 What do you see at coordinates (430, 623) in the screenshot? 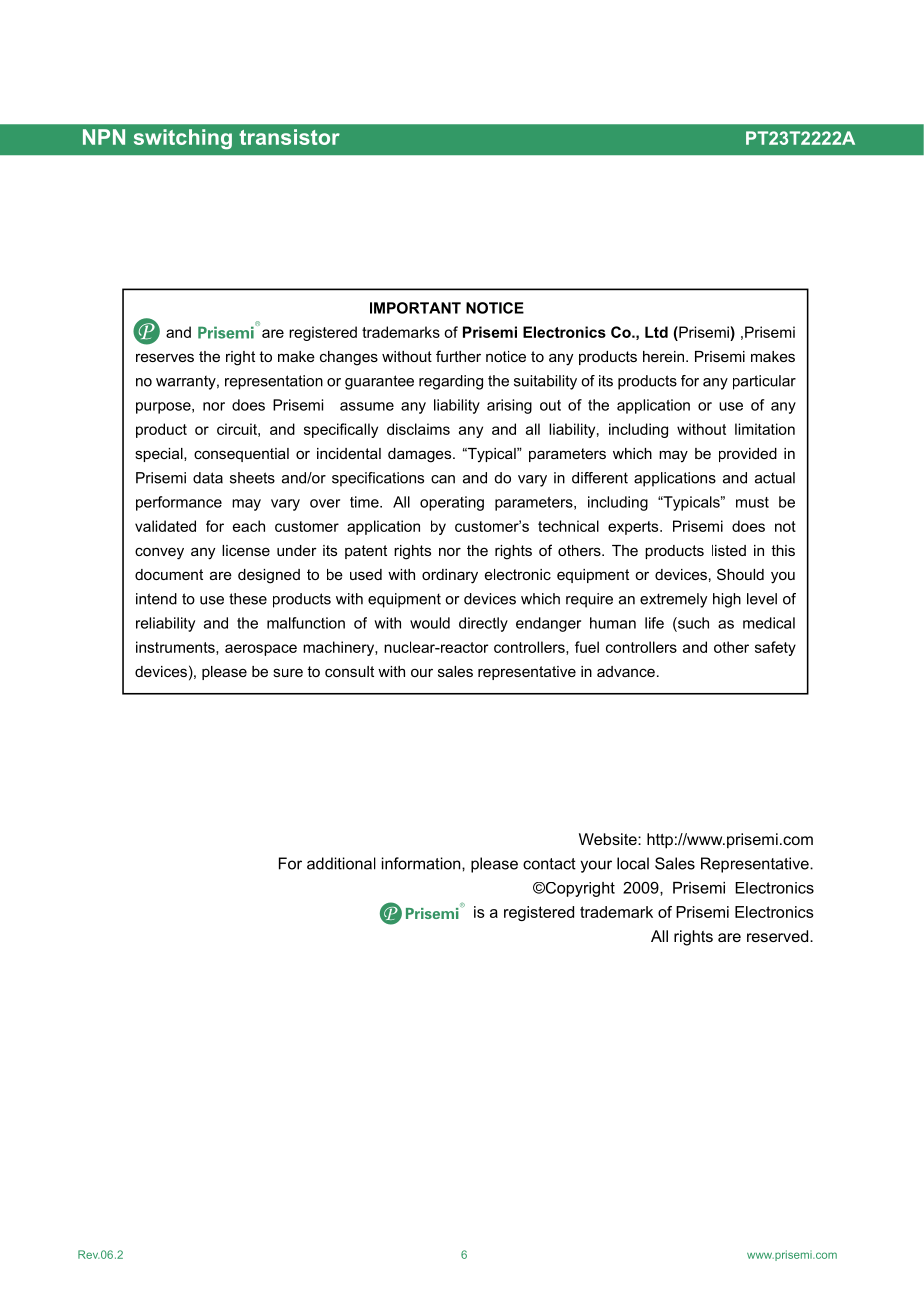
I see `would` at bounding box center [430, 623].
